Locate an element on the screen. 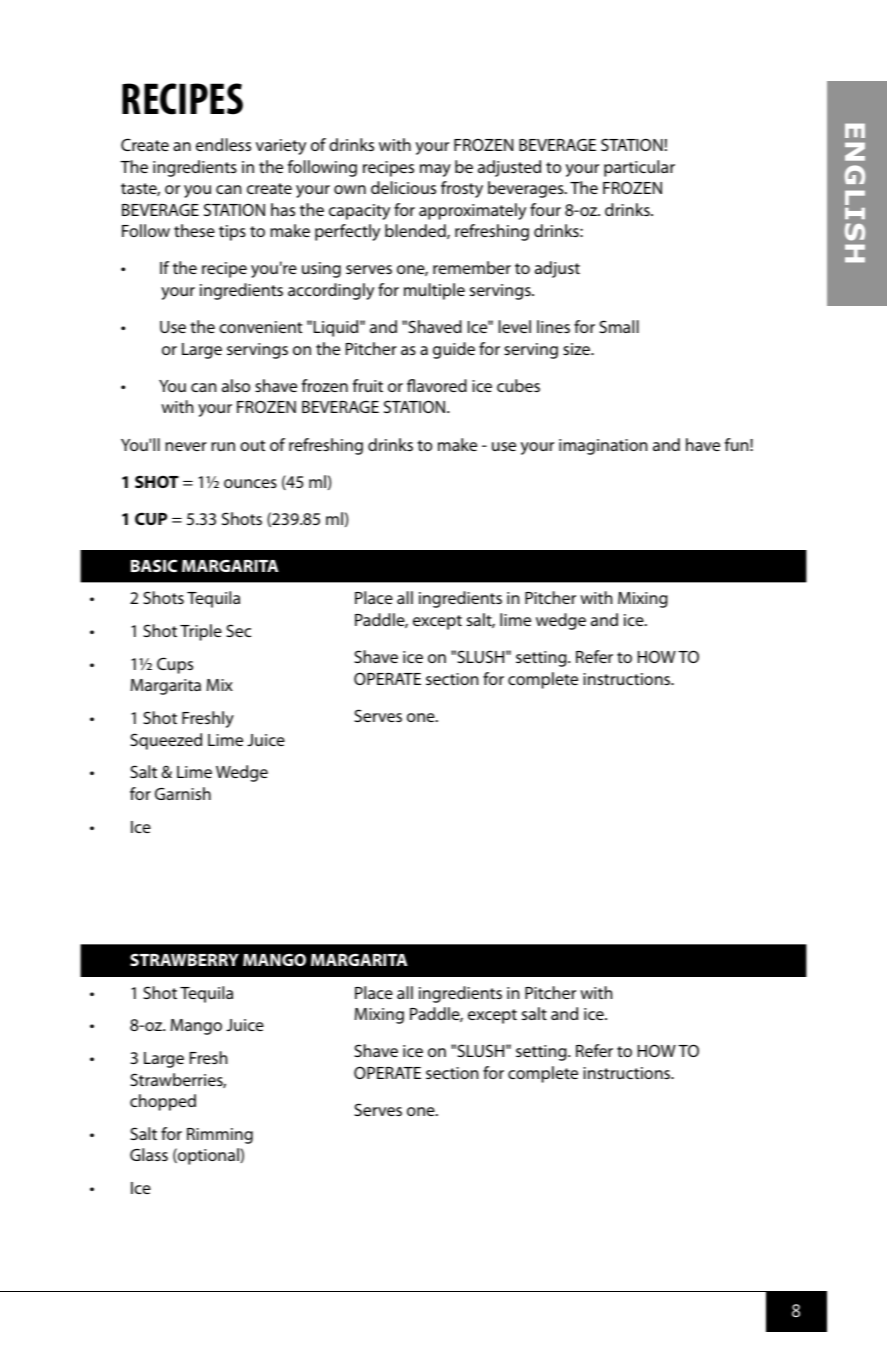 Image resolution: width=887 pixels, height=1372 pixels. imagination is located at coordinates (603, 447).
